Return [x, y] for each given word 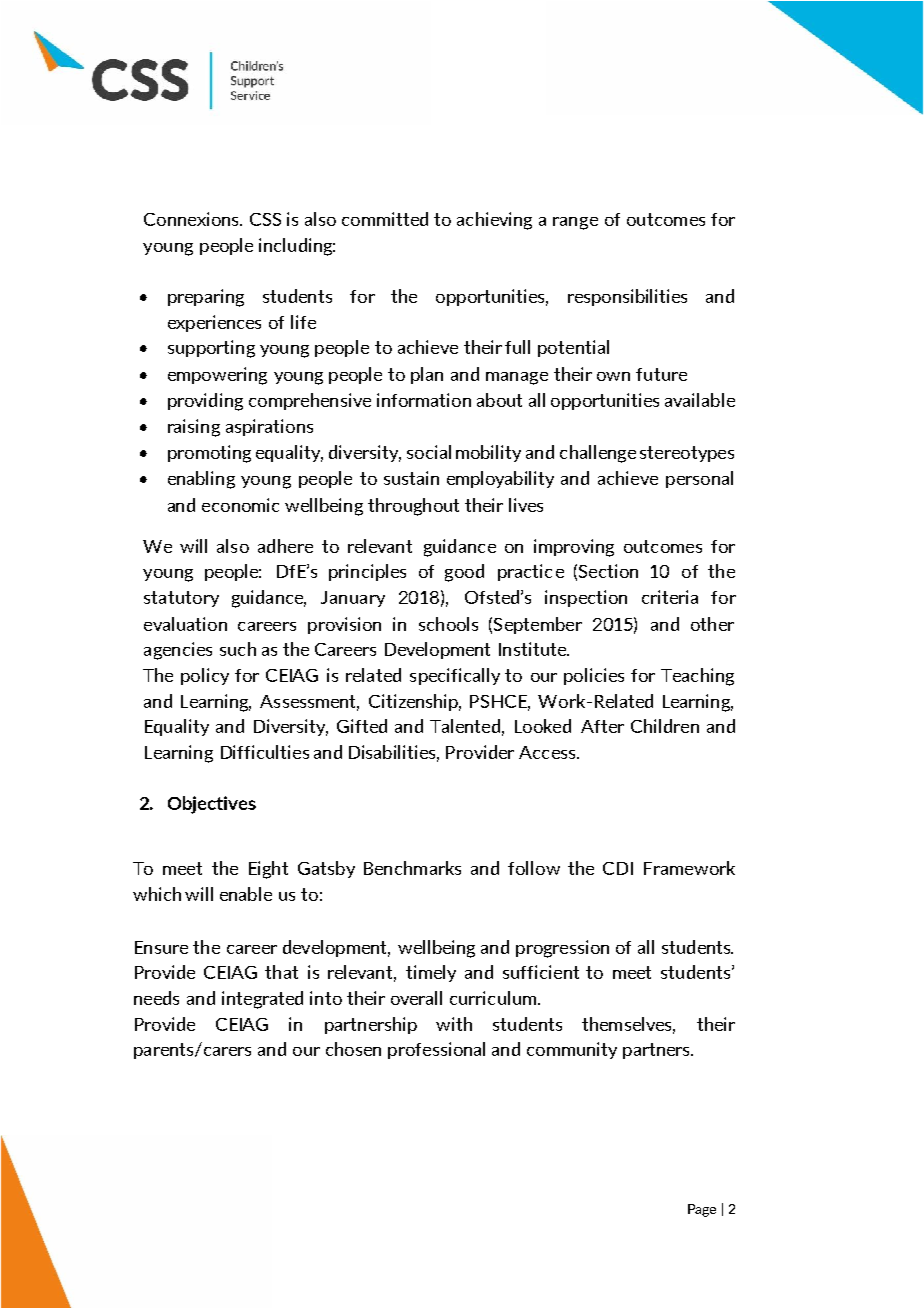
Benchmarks [412, 868]
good [464, 573]
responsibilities [627, 297]
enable [246, 894]
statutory [181, 599]
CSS [265, 219]
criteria [670, 597]
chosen [353, 1049]
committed [385, 219]
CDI [618, 868]
